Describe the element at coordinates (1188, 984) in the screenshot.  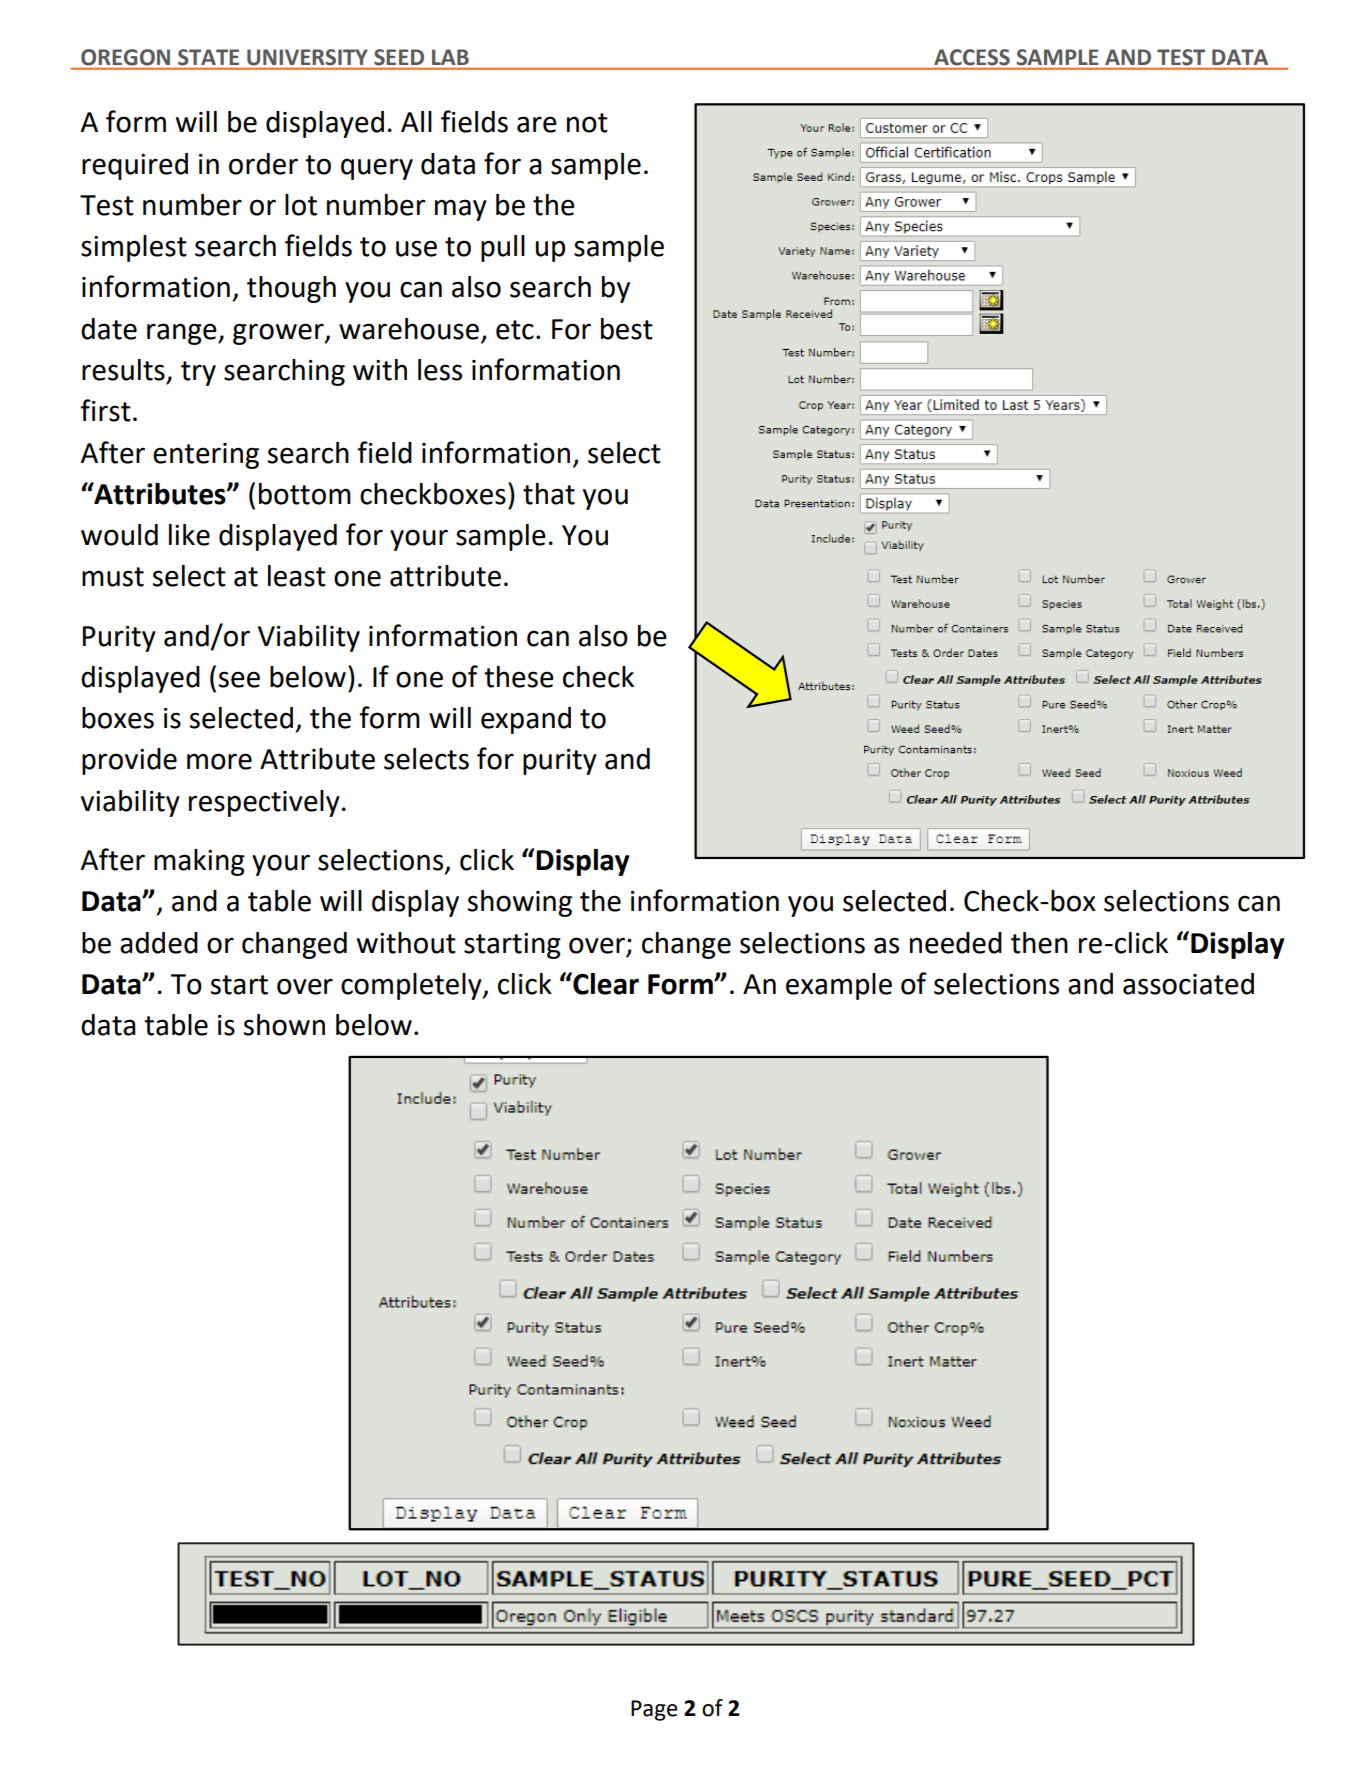
I see `associated` at that location.
